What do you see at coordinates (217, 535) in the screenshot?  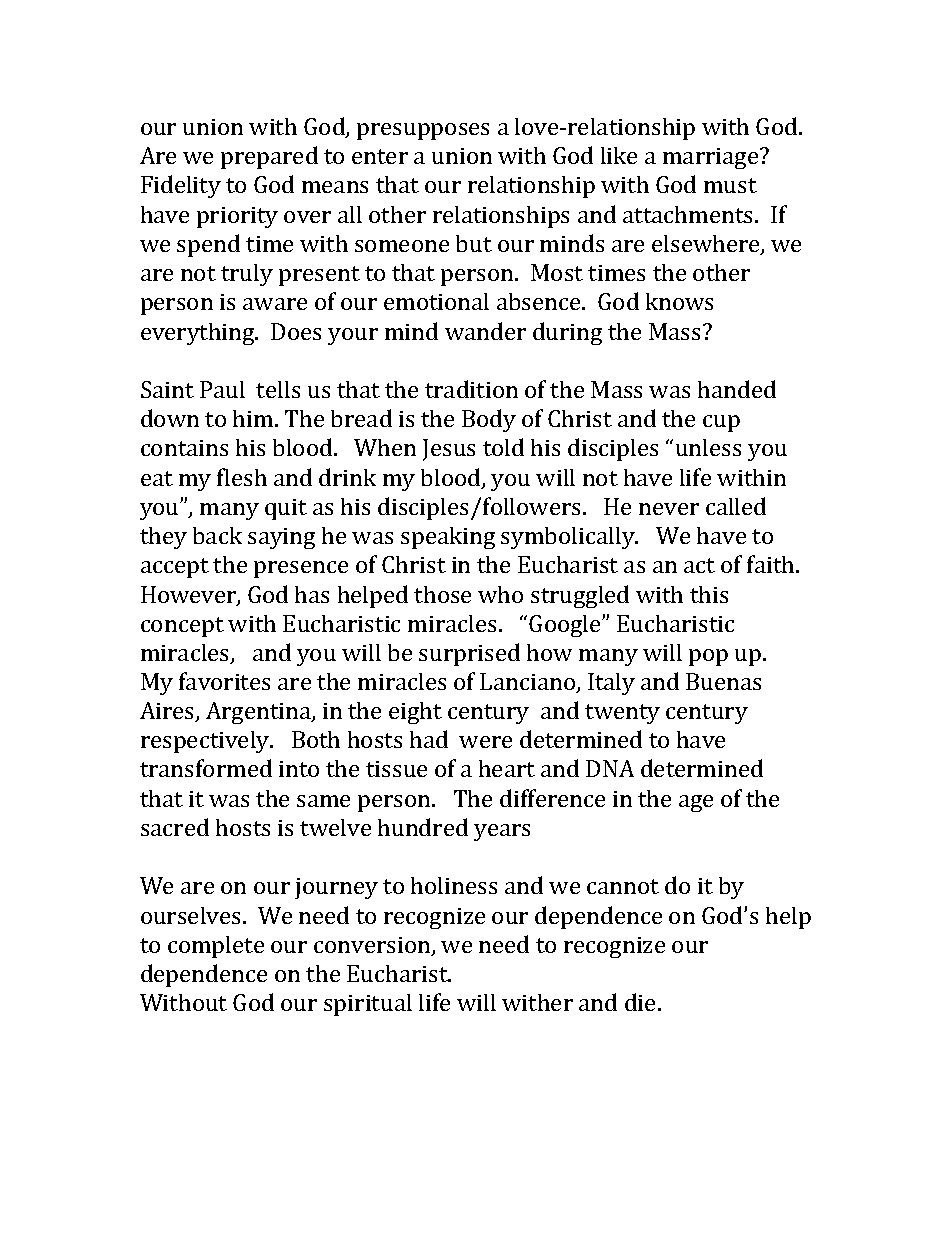 I see `back` at bounding box center [217, 535].
